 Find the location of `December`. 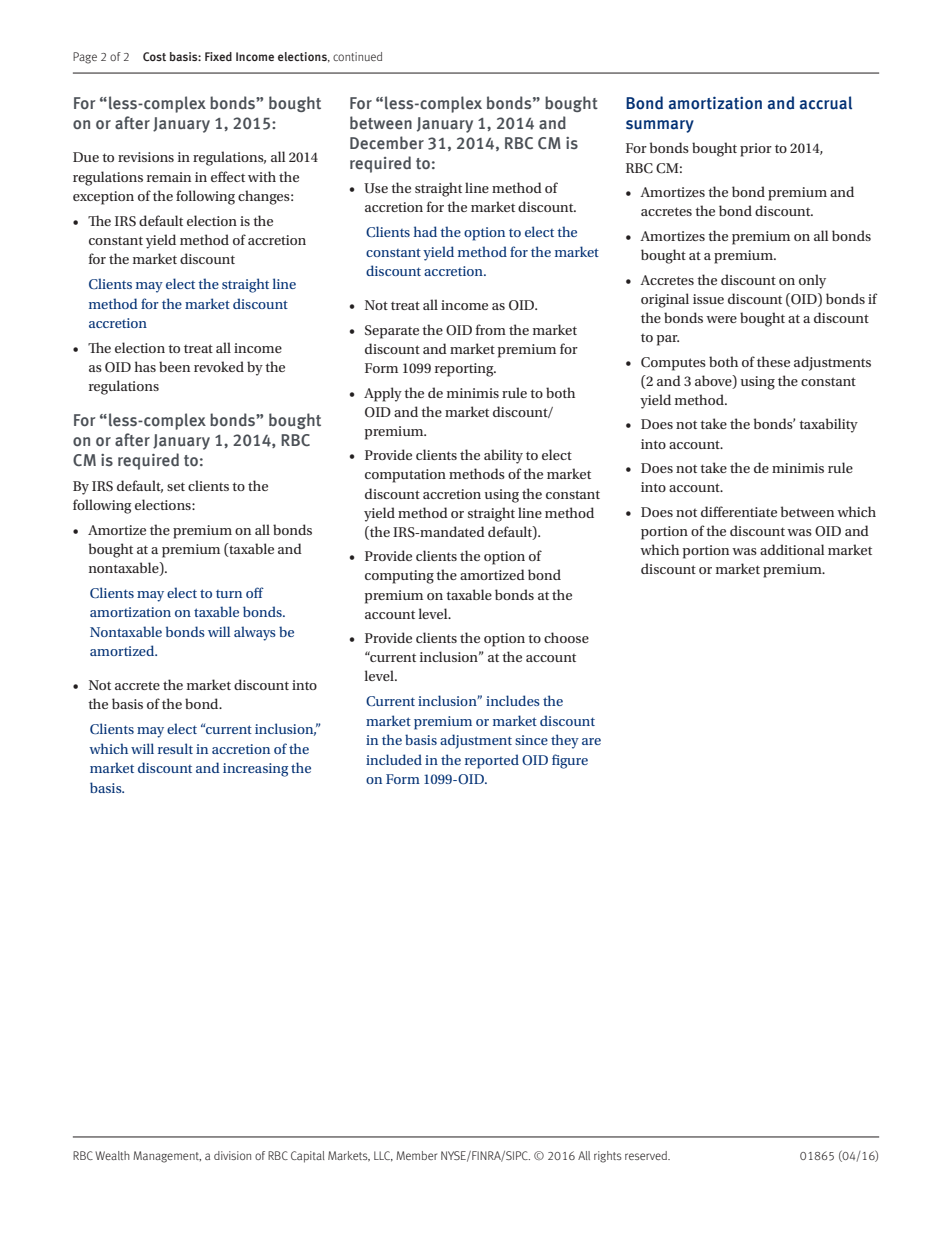

December is located at coordinates (387, 142).
